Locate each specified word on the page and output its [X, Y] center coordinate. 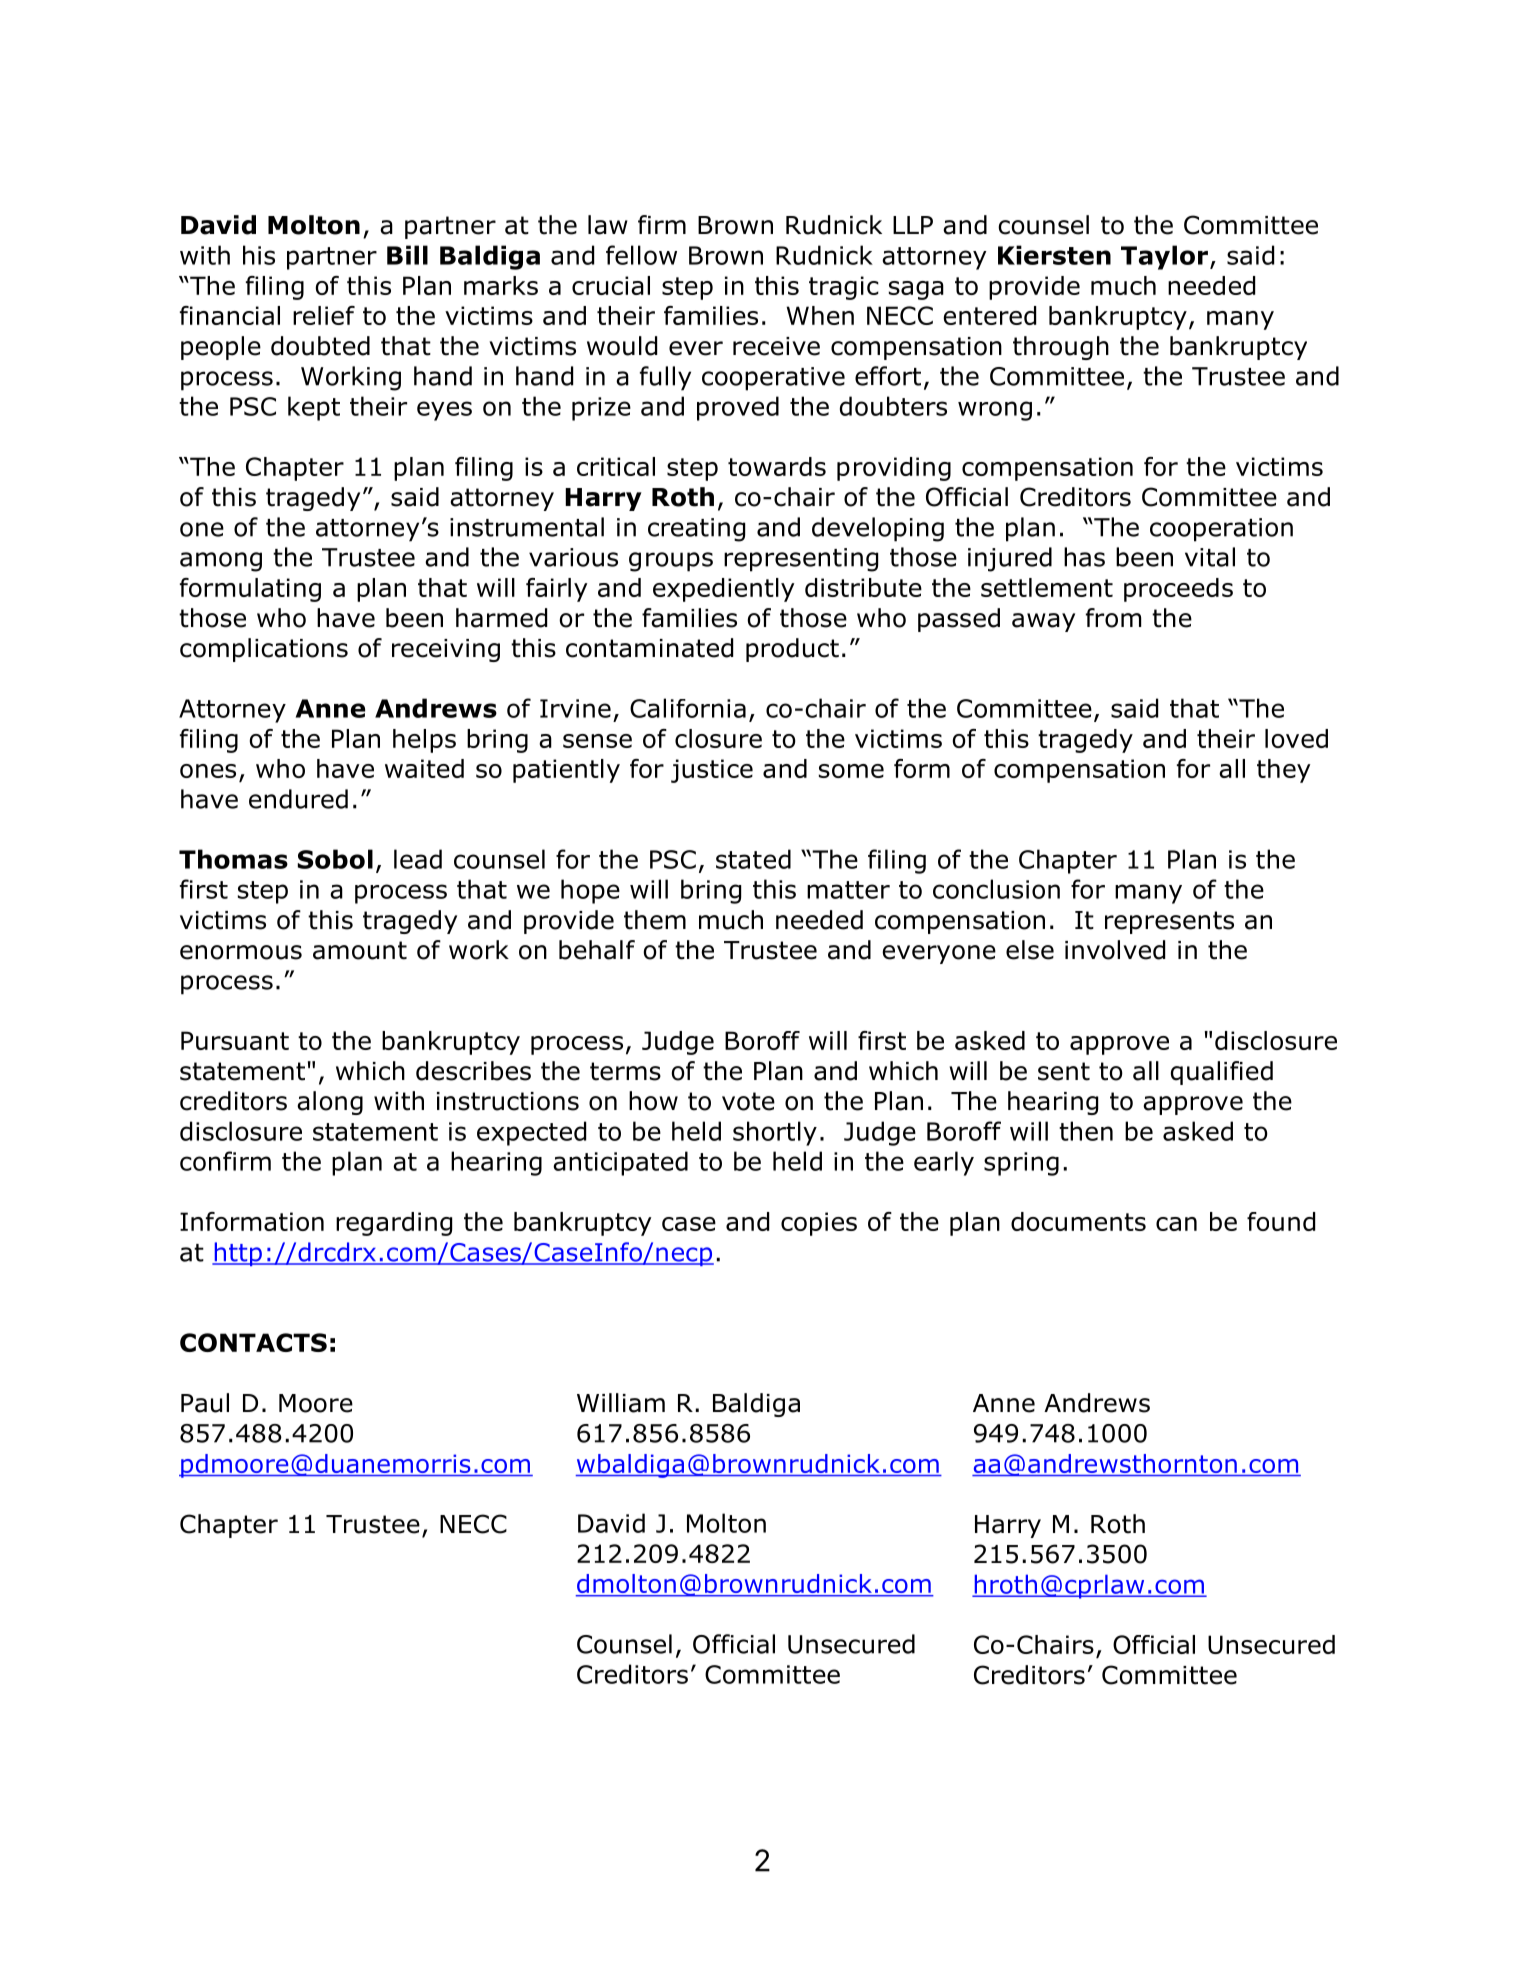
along [330, 1103]
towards [777, 466]
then [1086, 1131]
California [688, 708]
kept [314, 408]
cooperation [1221, 530]
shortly [775, 1133]
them [655, 920]
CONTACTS [253, 1342]
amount [360, 950]
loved [1296, 738]
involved [1115, 950]
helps [424, 741]
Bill [407, 255]
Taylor [1164, 257]
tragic [844, 288]
